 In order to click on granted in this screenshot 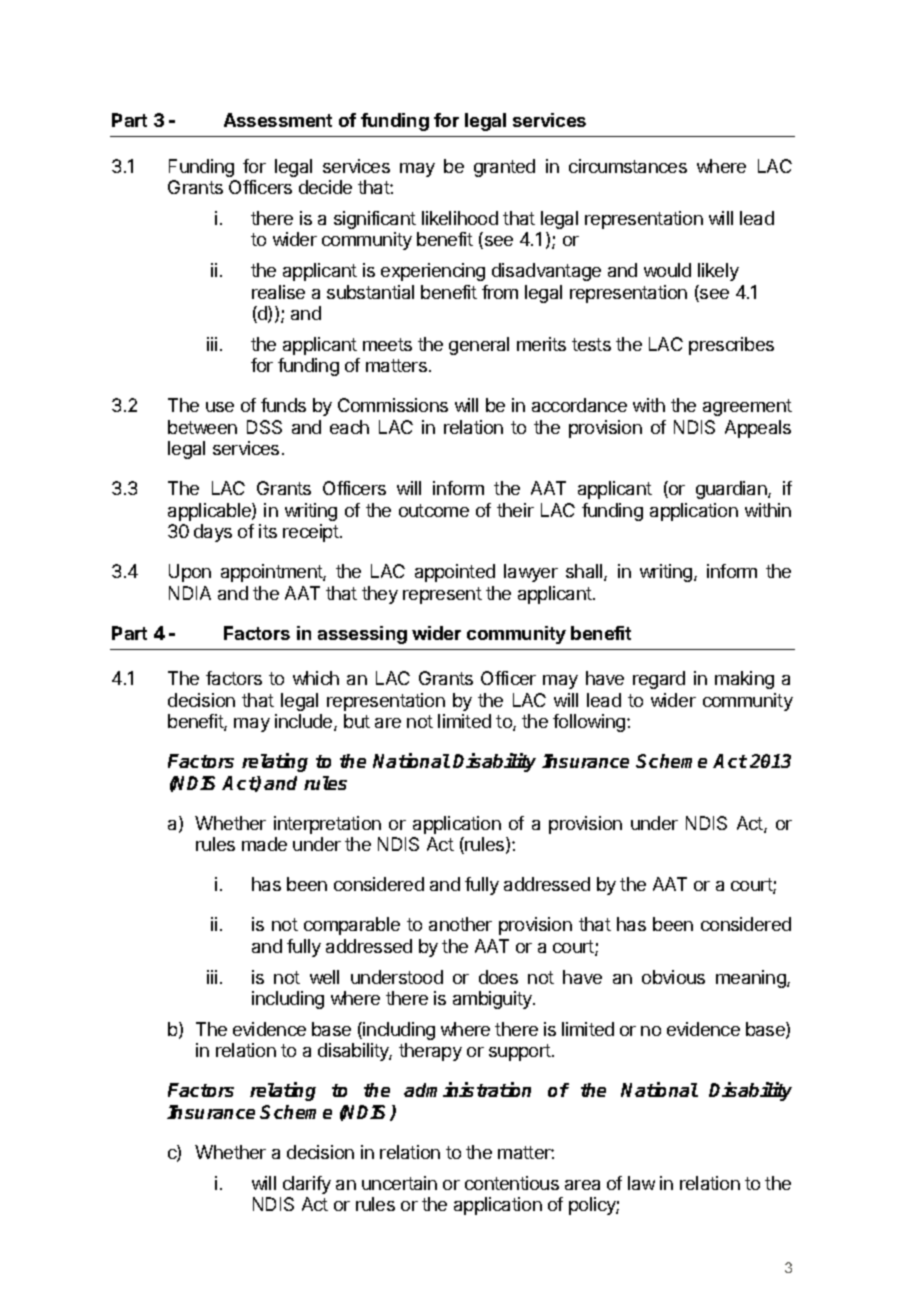, I will do `click(504, 168)`.
